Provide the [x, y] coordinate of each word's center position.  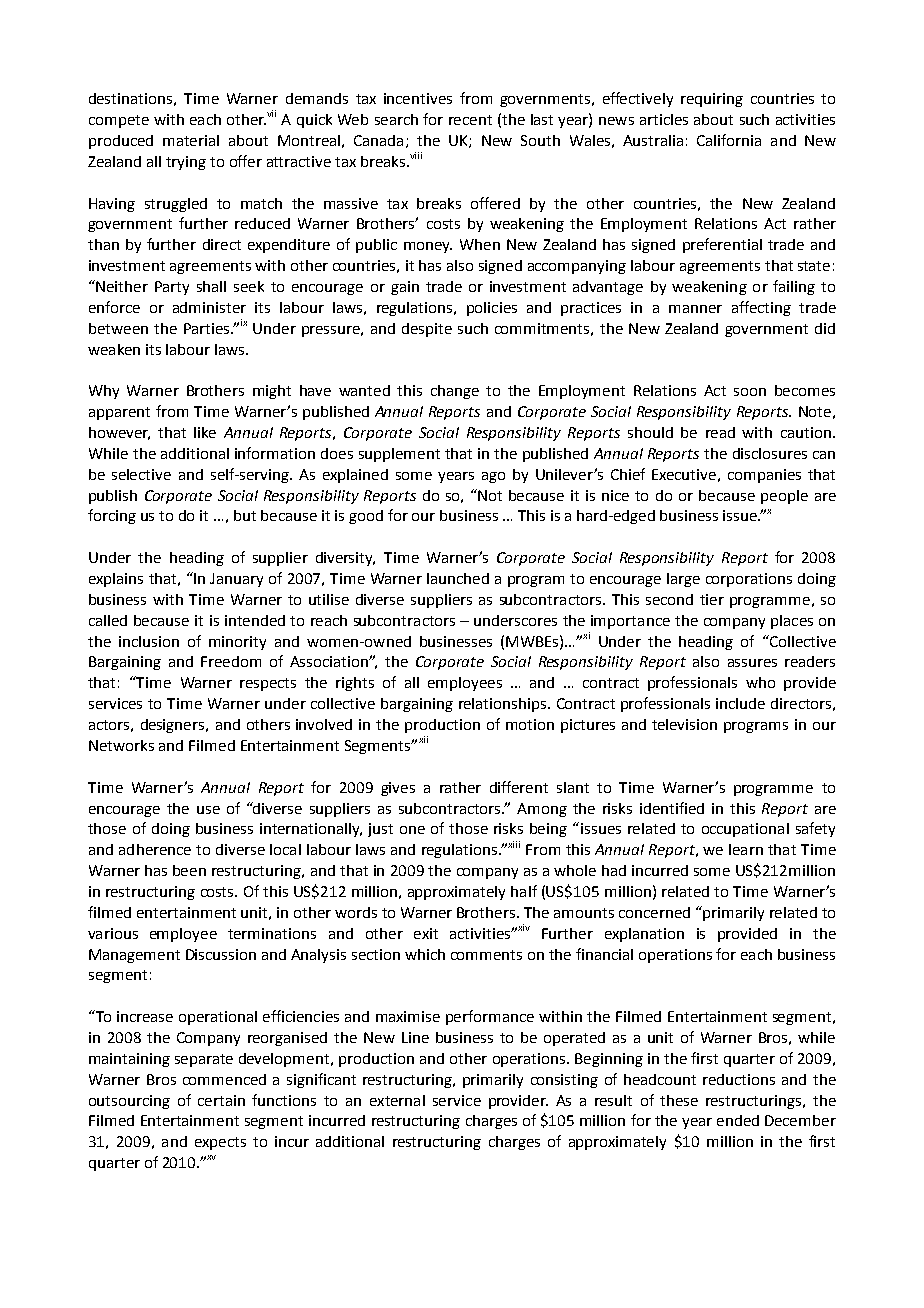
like [205, 432]
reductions [739, 1079]
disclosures [770, 453]
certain [221, 1100]
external [397, 1100]
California [729, 140]
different [519, 787]
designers [174, 726]
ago [493, 477]
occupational [745, 830]
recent [470, 120]
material [191, 140]
